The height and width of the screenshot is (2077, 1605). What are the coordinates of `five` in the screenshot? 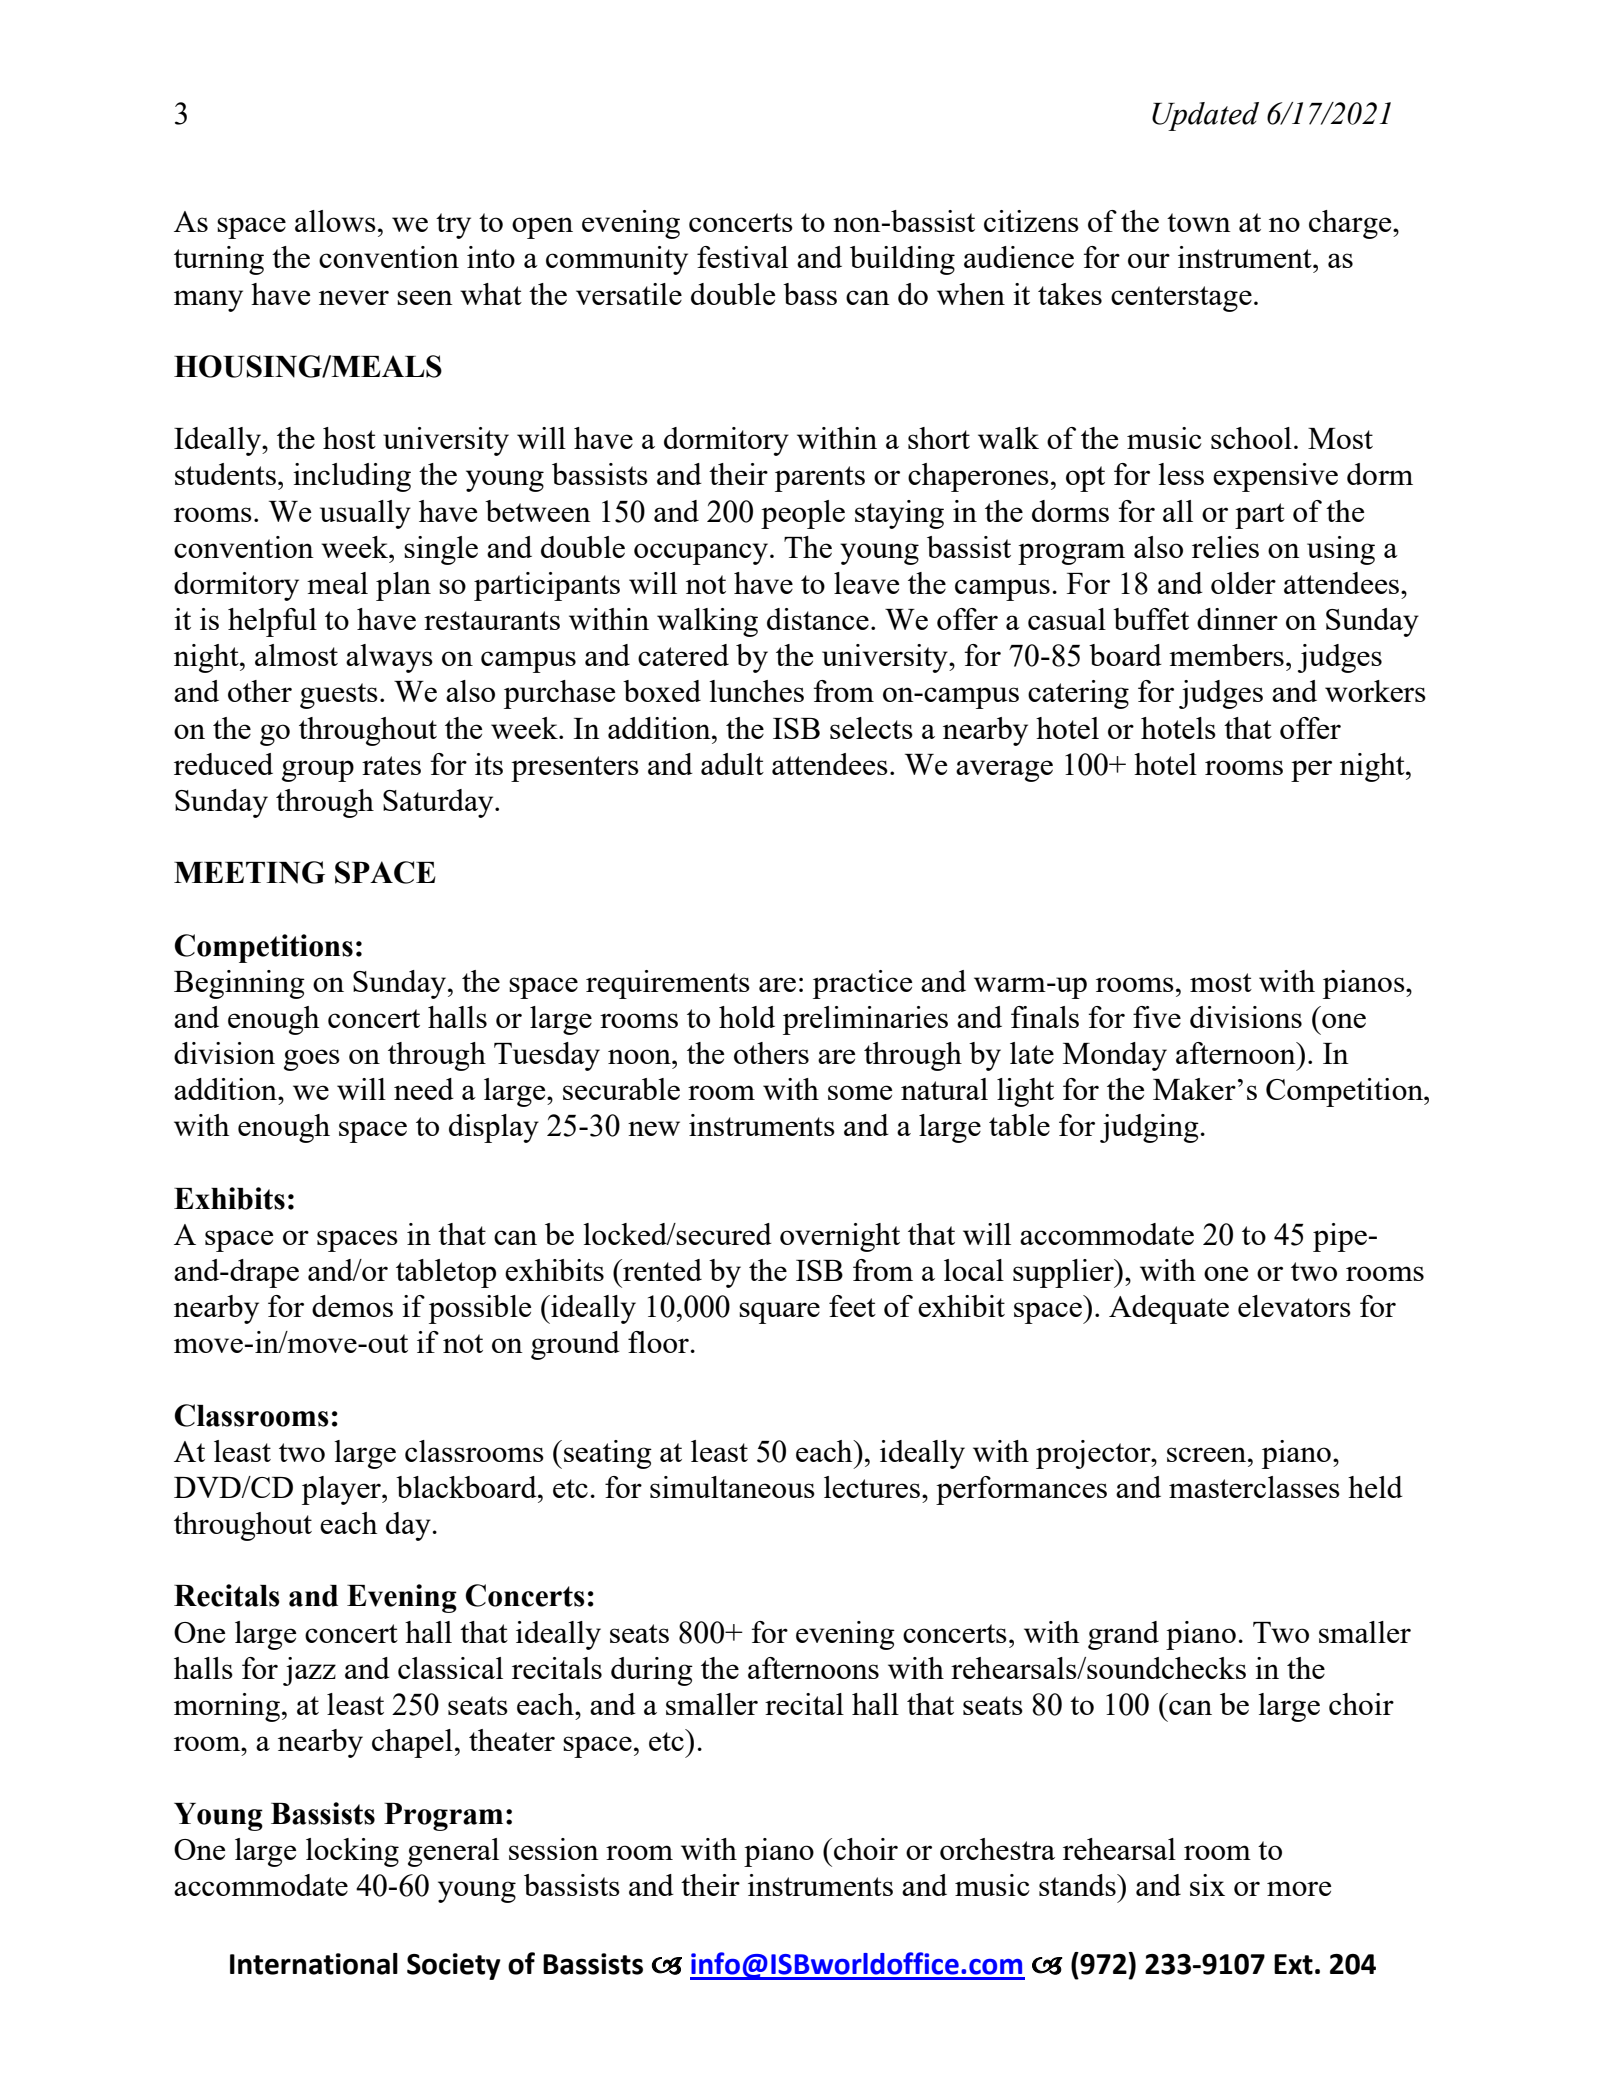 It's located at (1157, 1017).
